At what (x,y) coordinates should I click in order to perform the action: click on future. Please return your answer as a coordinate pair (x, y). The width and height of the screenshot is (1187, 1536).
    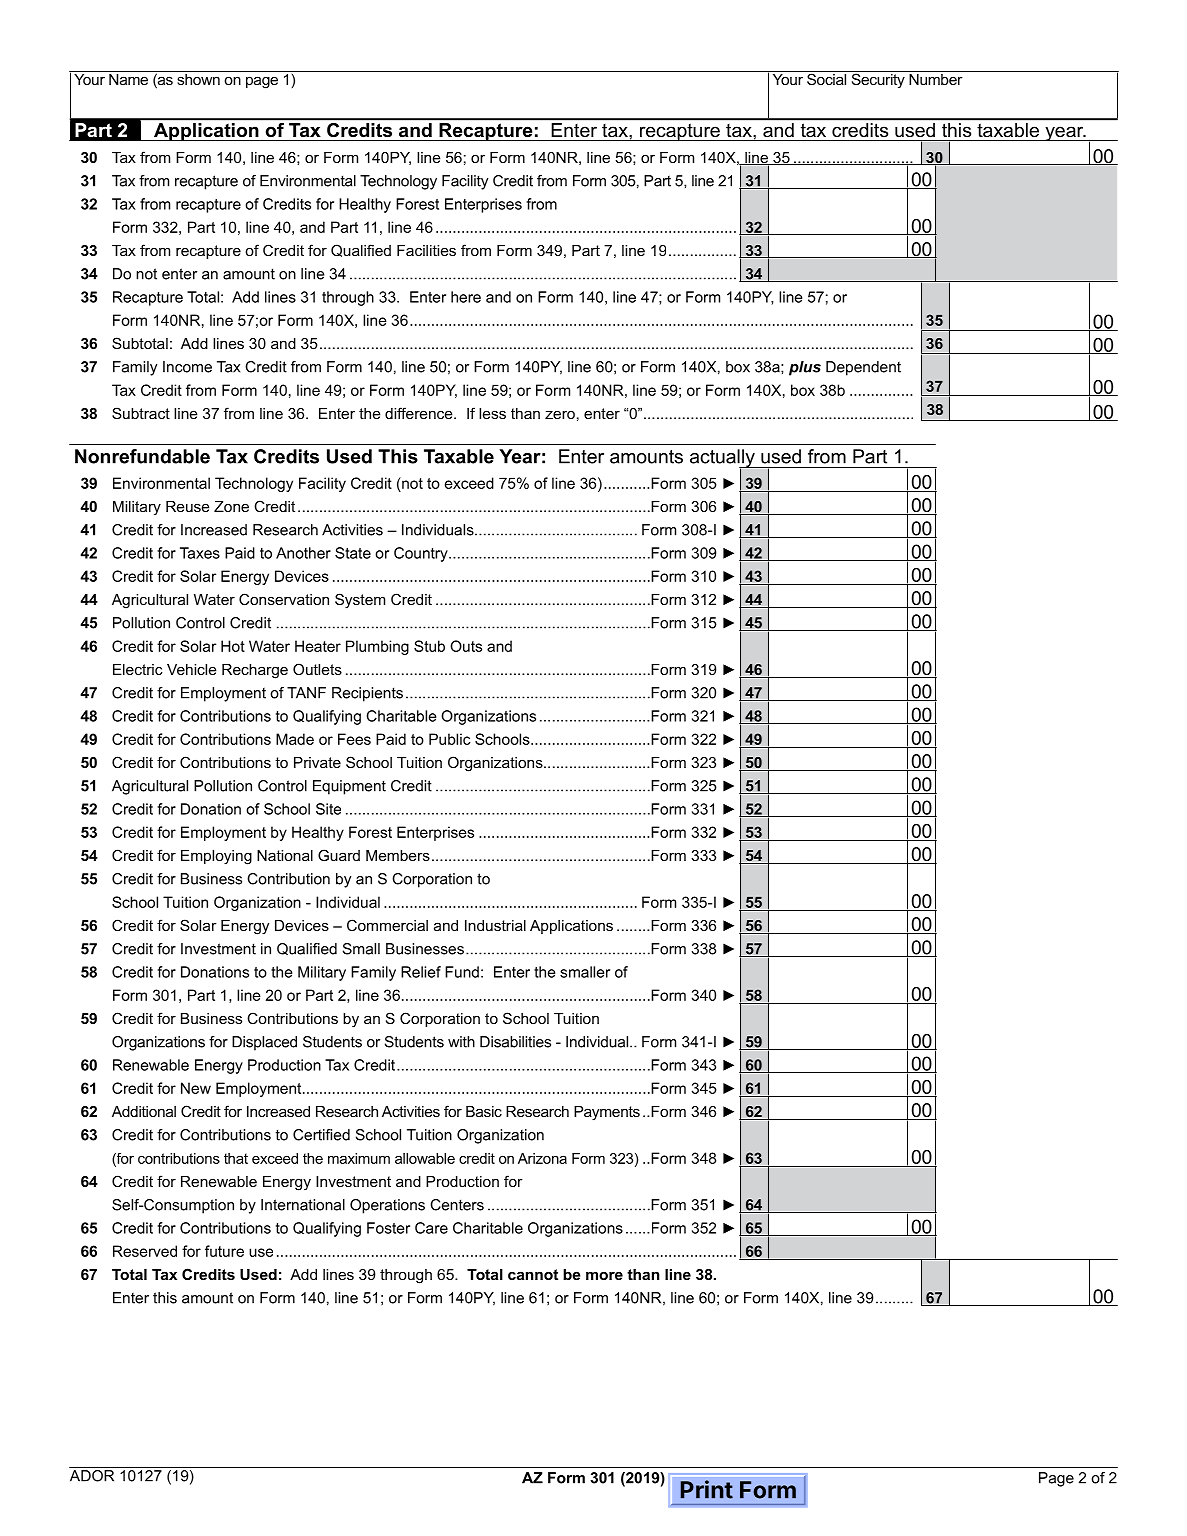
    Looking at the image, I should click on (224, 1251).
